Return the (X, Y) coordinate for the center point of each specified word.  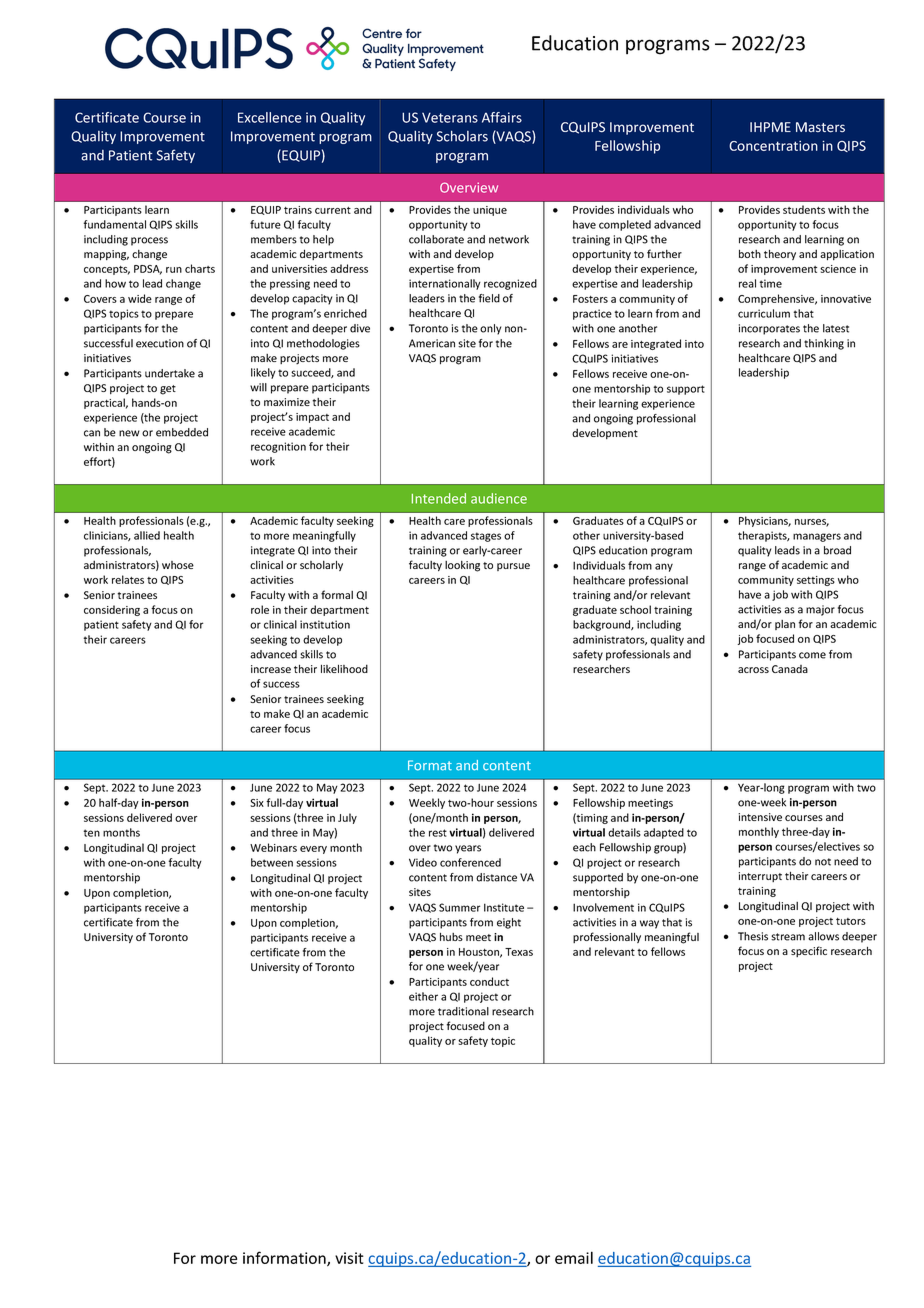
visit (349, 1258)
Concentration (773, 146)
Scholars (462, 136)
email (574, 1257)
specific (809, 951)
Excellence (270, 117)
